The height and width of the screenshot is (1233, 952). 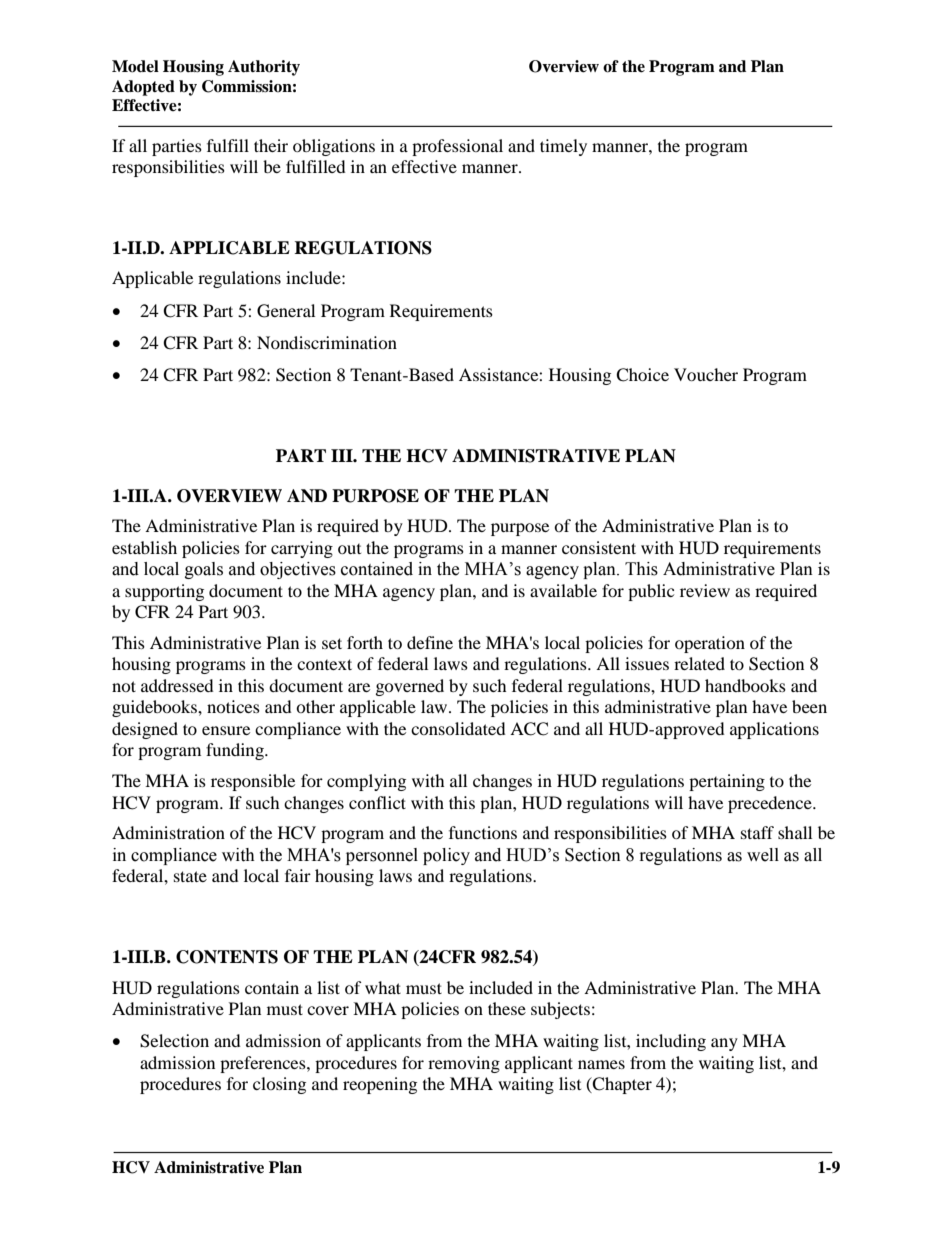 What do you see at coordinates (327, 342) in the screenshot?
I see `Nondiscrimination` at bounding box center [327, 342].
